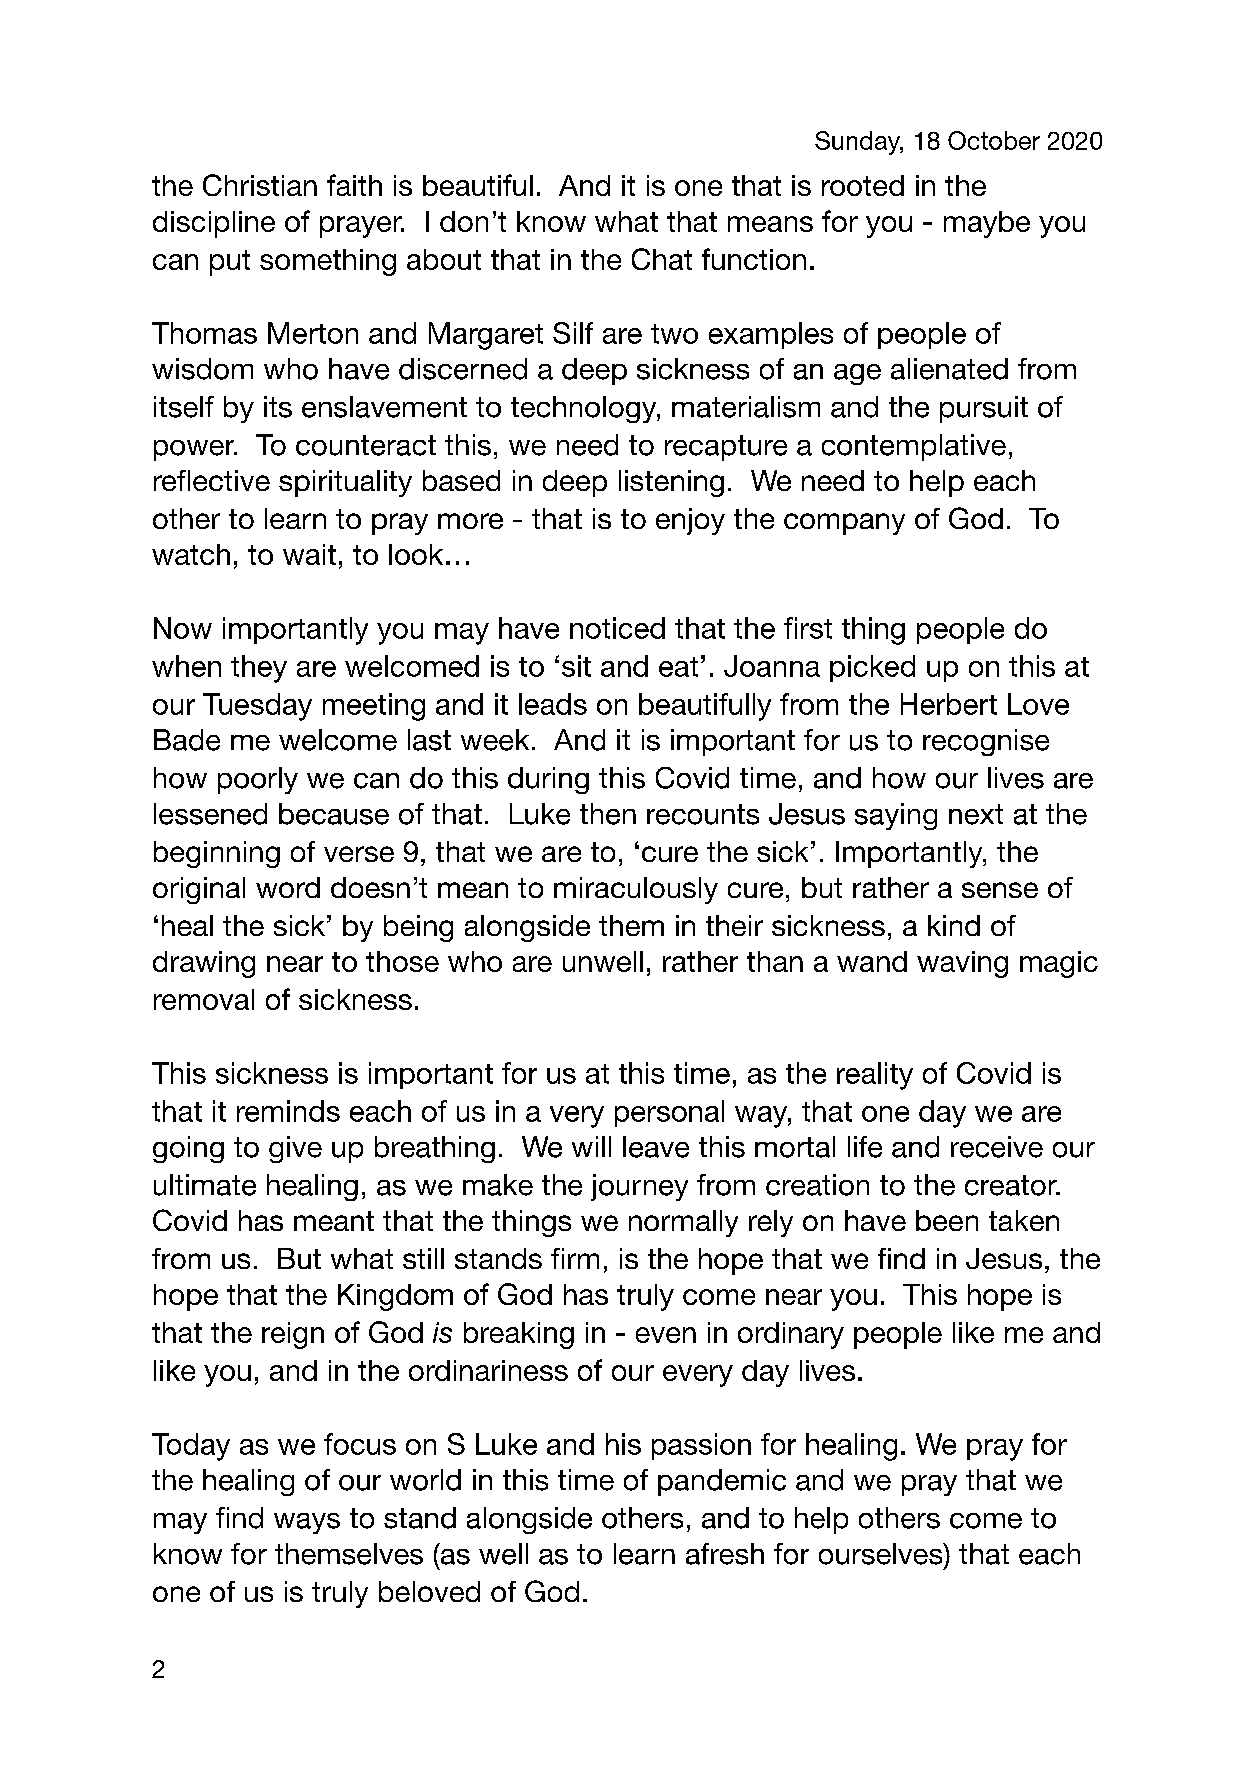  Describe the element at coordinates (662, 259) in the page. I see `Chat` at that location.
